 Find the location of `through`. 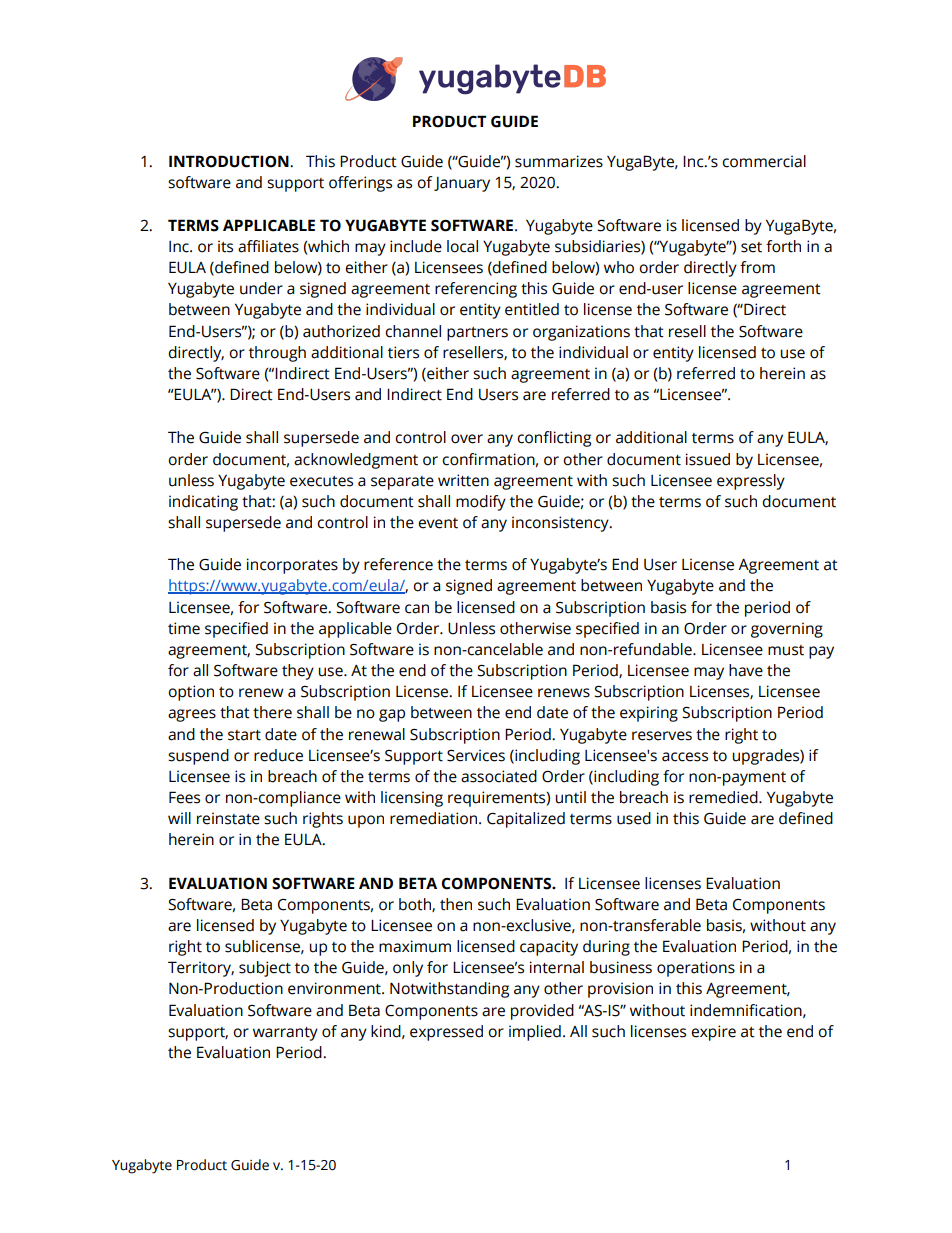

through is located at coordinates (277, 354).
